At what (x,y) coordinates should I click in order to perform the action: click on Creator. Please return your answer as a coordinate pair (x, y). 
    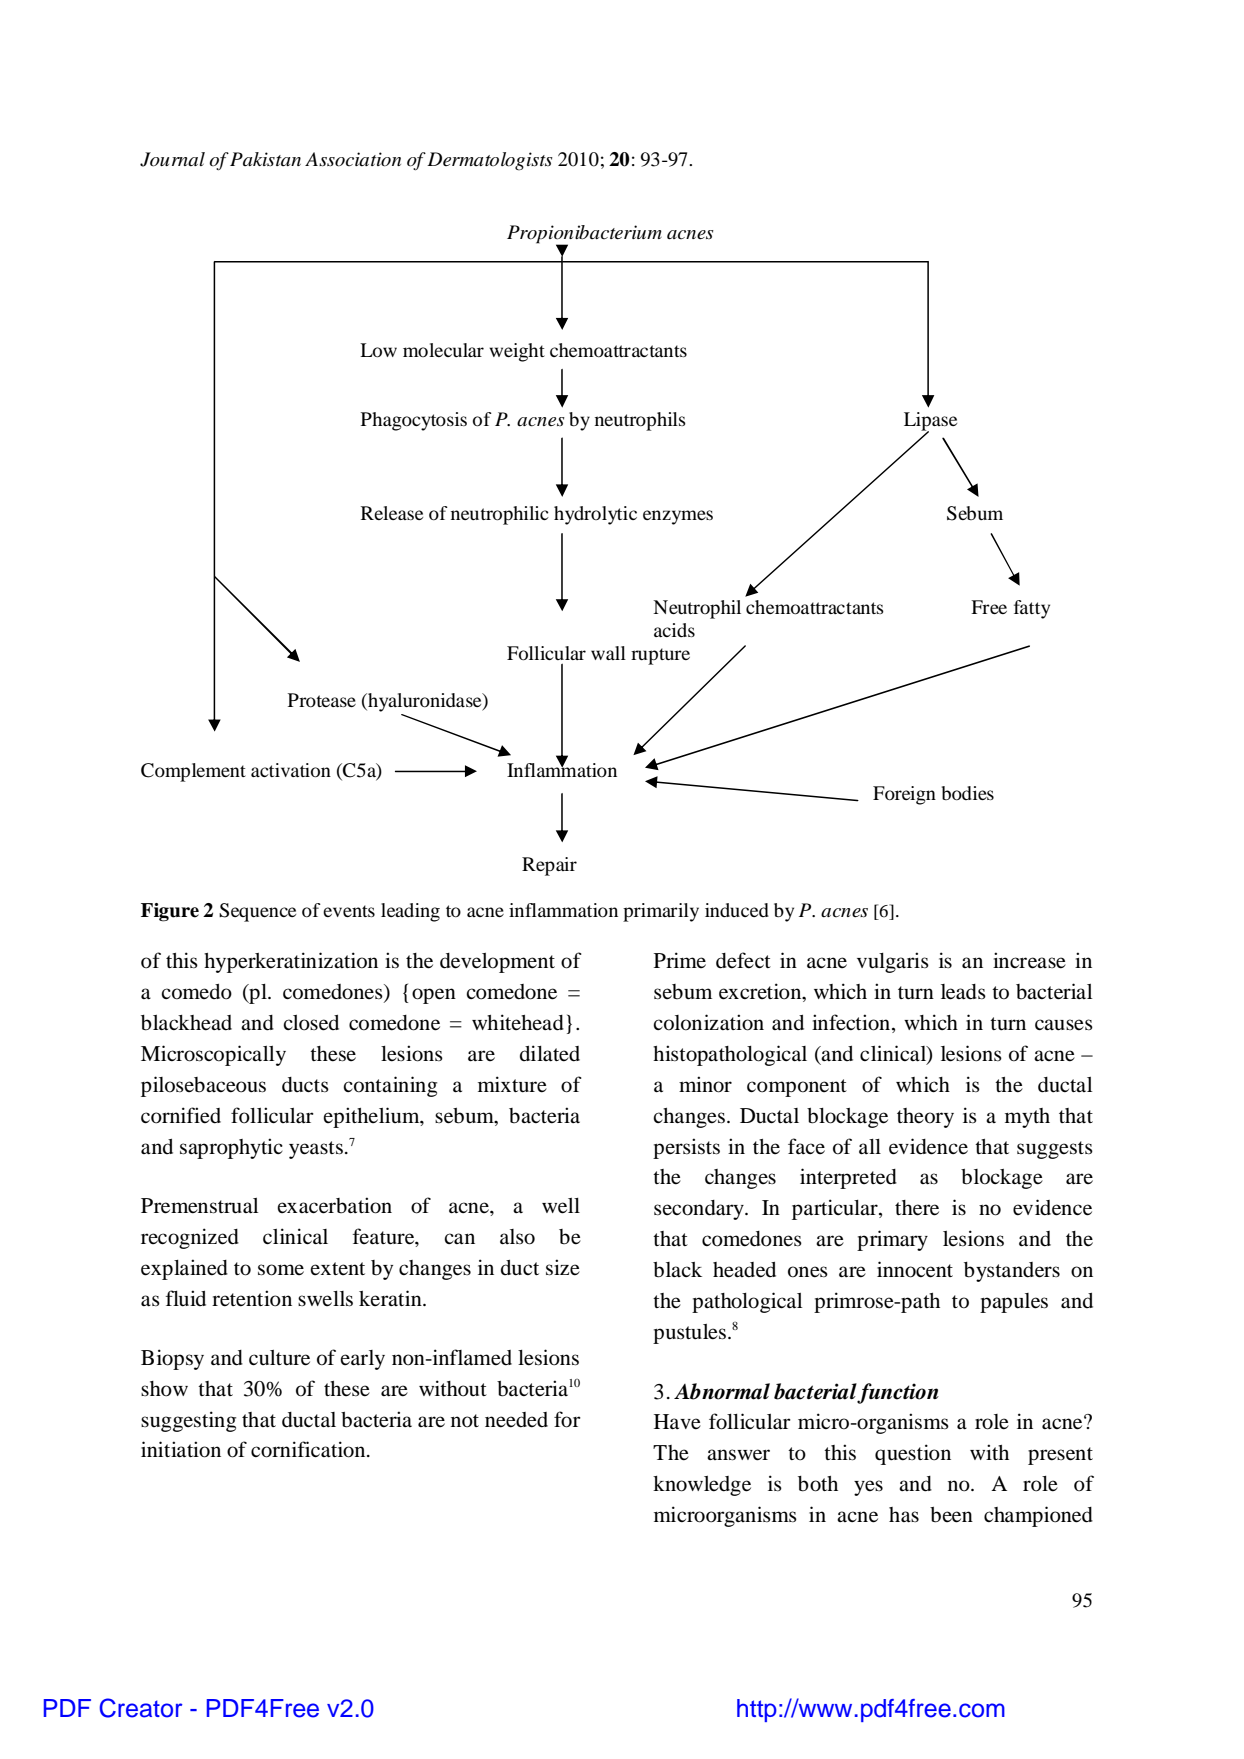
    Looking at the image, I should click on (140, 1708).
